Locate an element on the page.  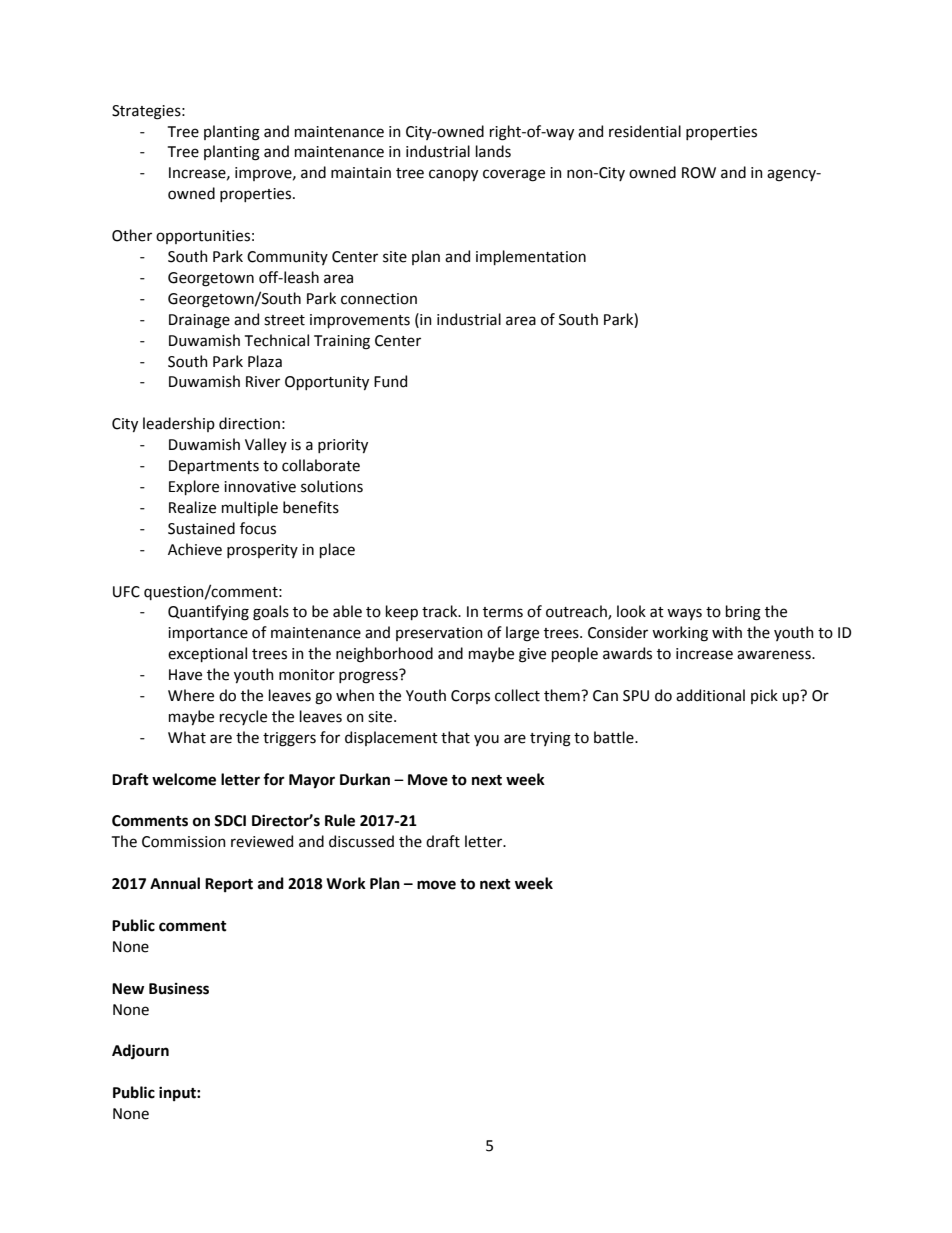
canopy is located at coordinates (453, 175).
